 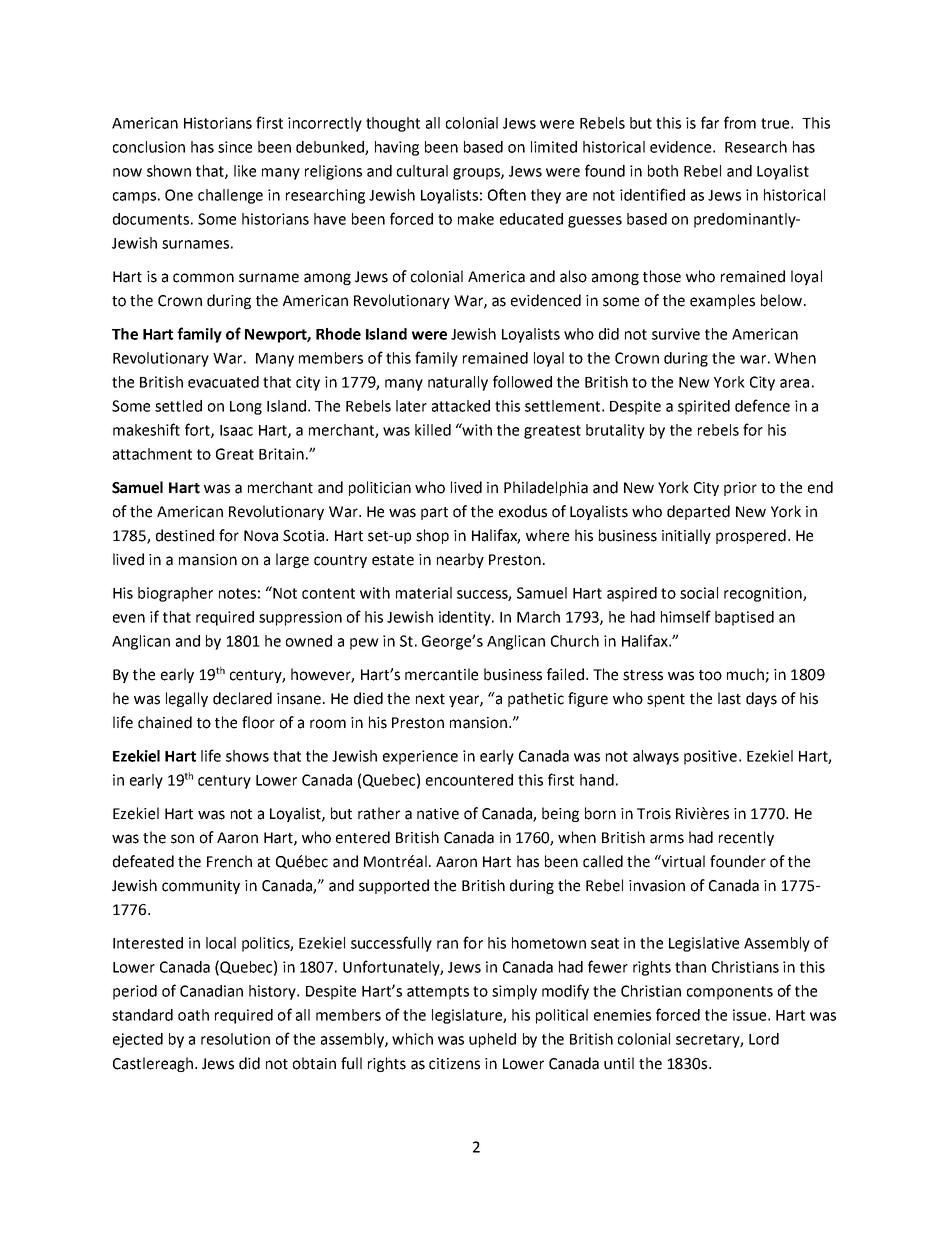 What do you see at coordinates (469, 780) in the screenshot?
I see `encountered` at bounding box center [469, 780].
